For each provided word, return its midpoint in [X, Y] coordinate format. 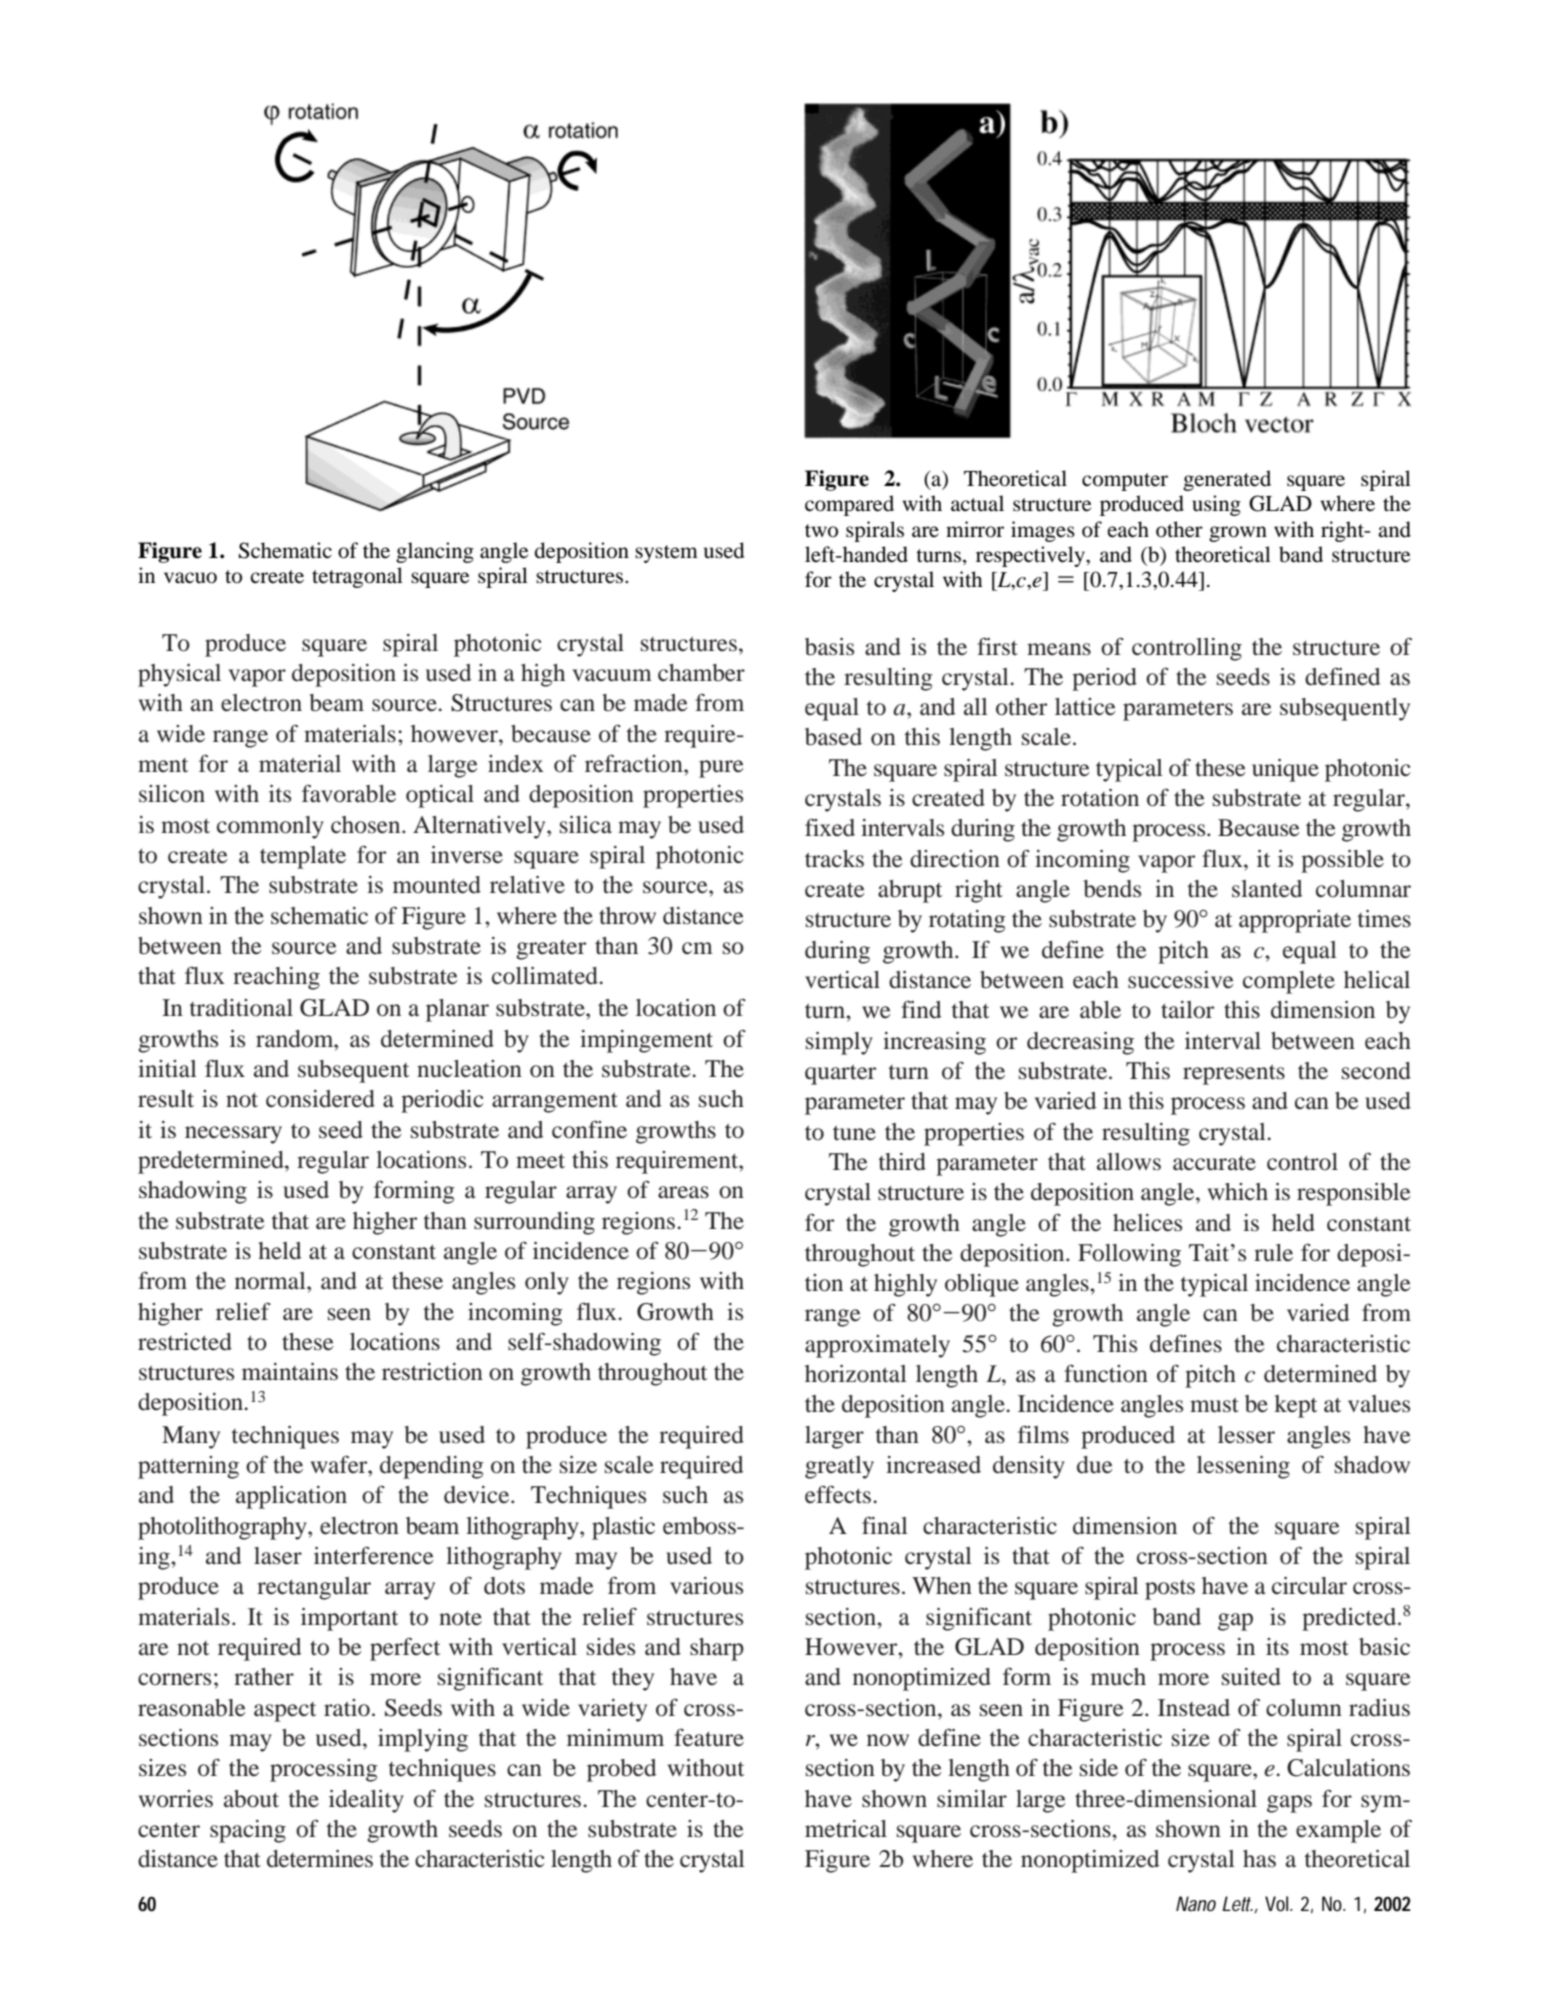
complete [1289, 982]
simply [839, 1043]
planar [457, 1010]
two [821, 531]
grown [1238, 534]
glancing [435, 552]
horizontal [856, 1374]
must [1214, 1405]
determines [320, 1859]
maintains [290, 1372]
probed [622, 1770]
